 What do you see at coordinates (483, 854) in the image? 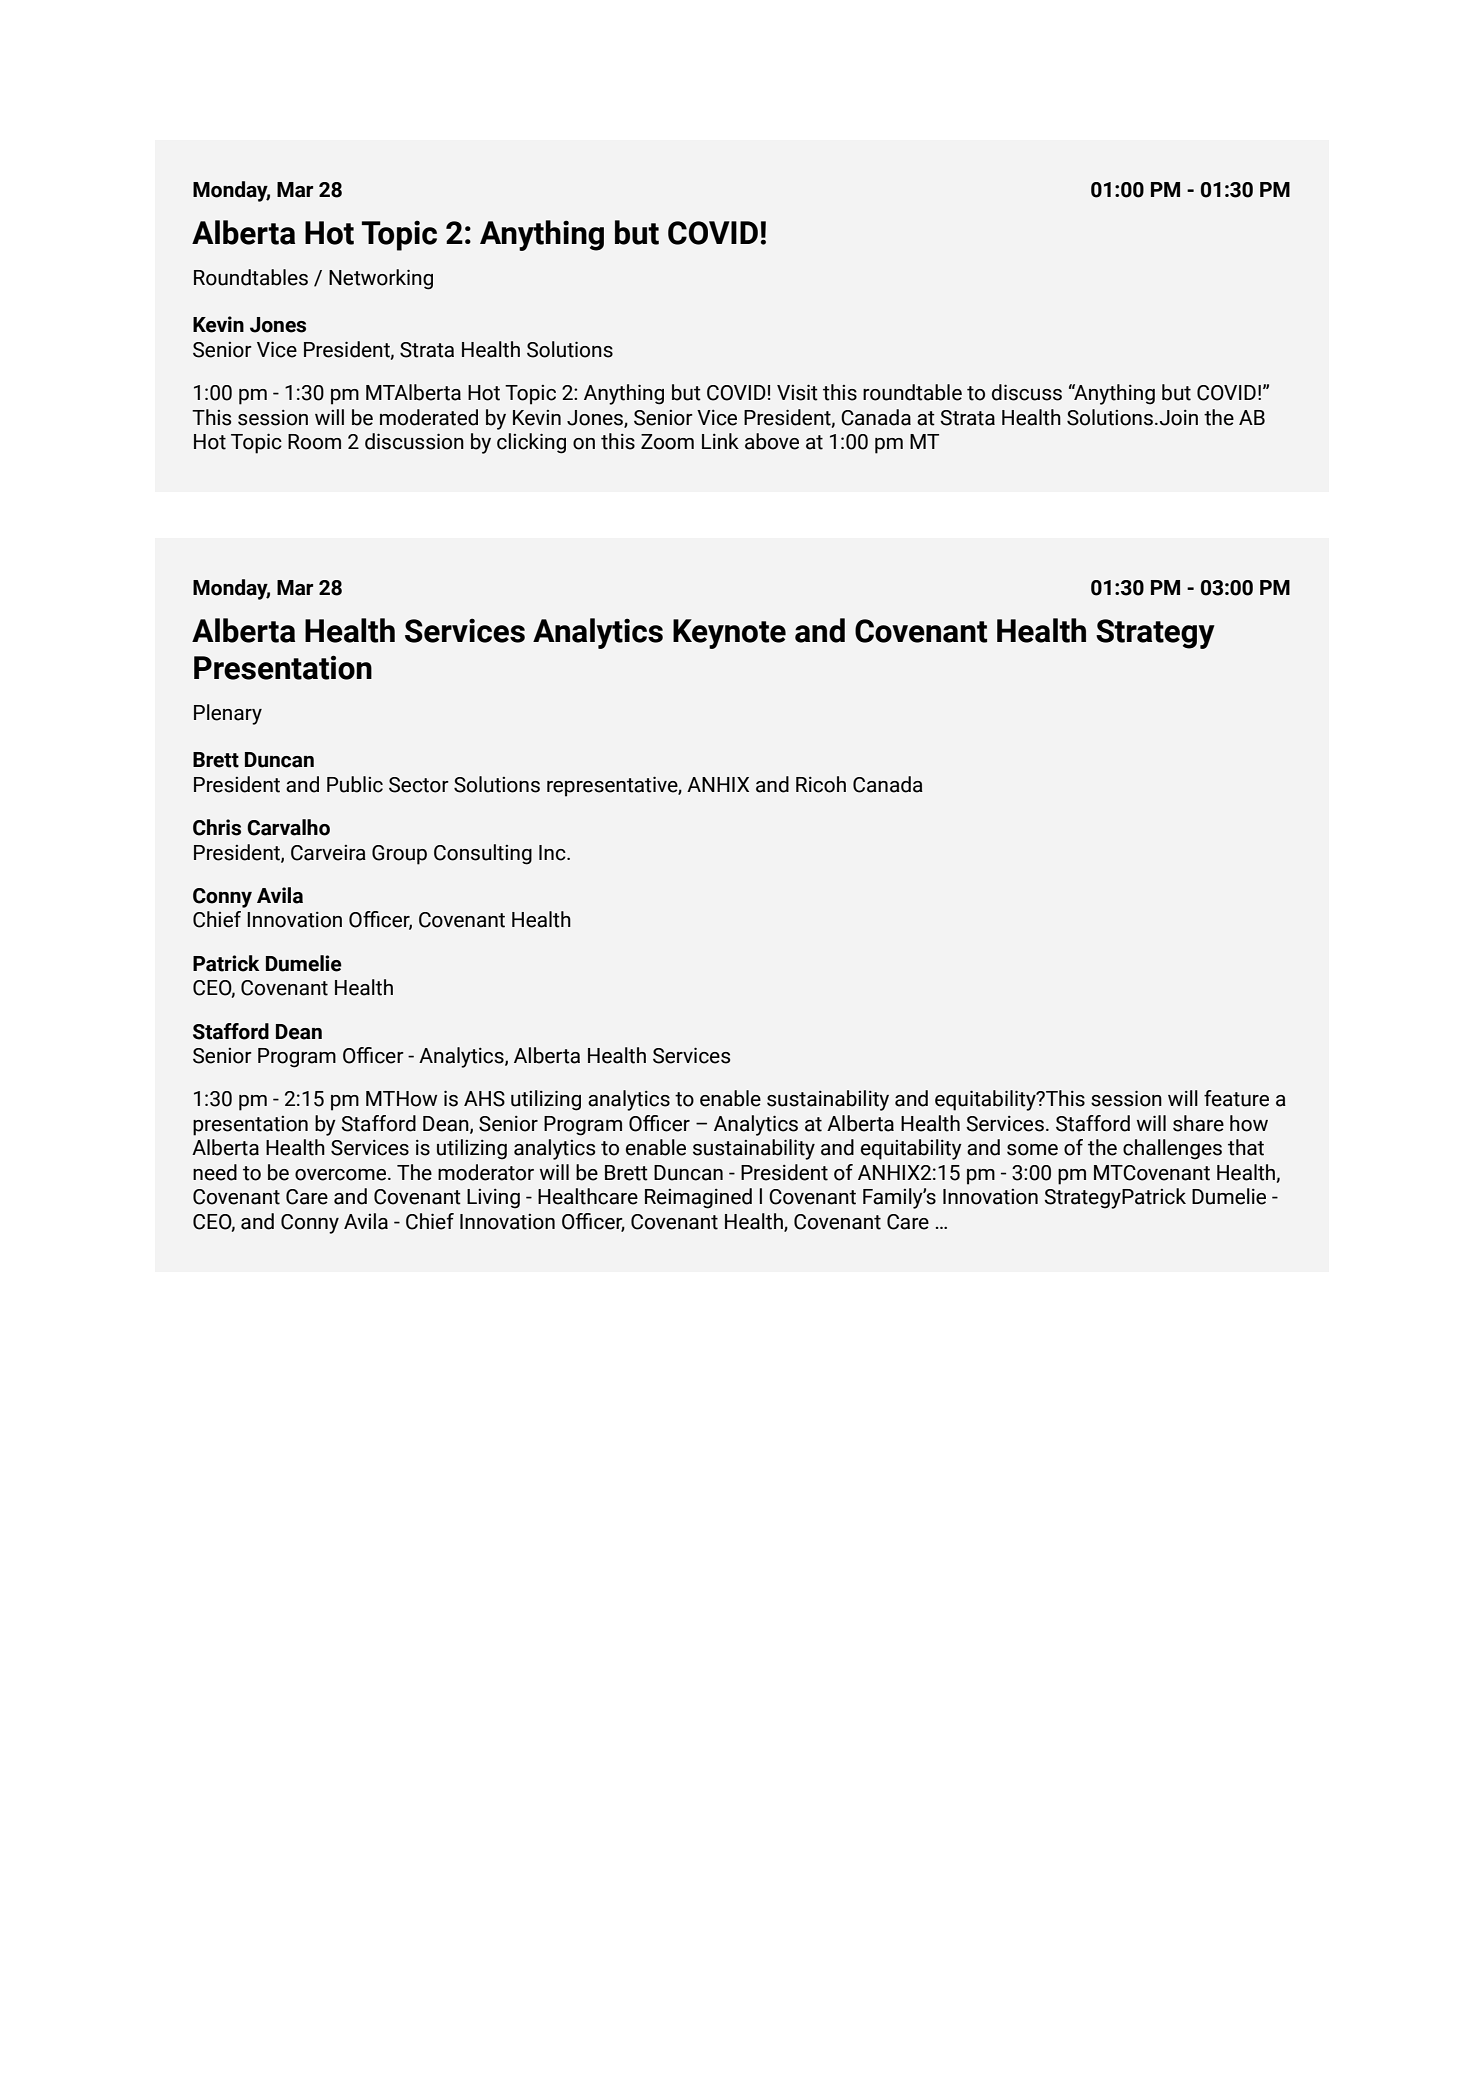
I see `Consulting` at bounding box center [483, 854].
